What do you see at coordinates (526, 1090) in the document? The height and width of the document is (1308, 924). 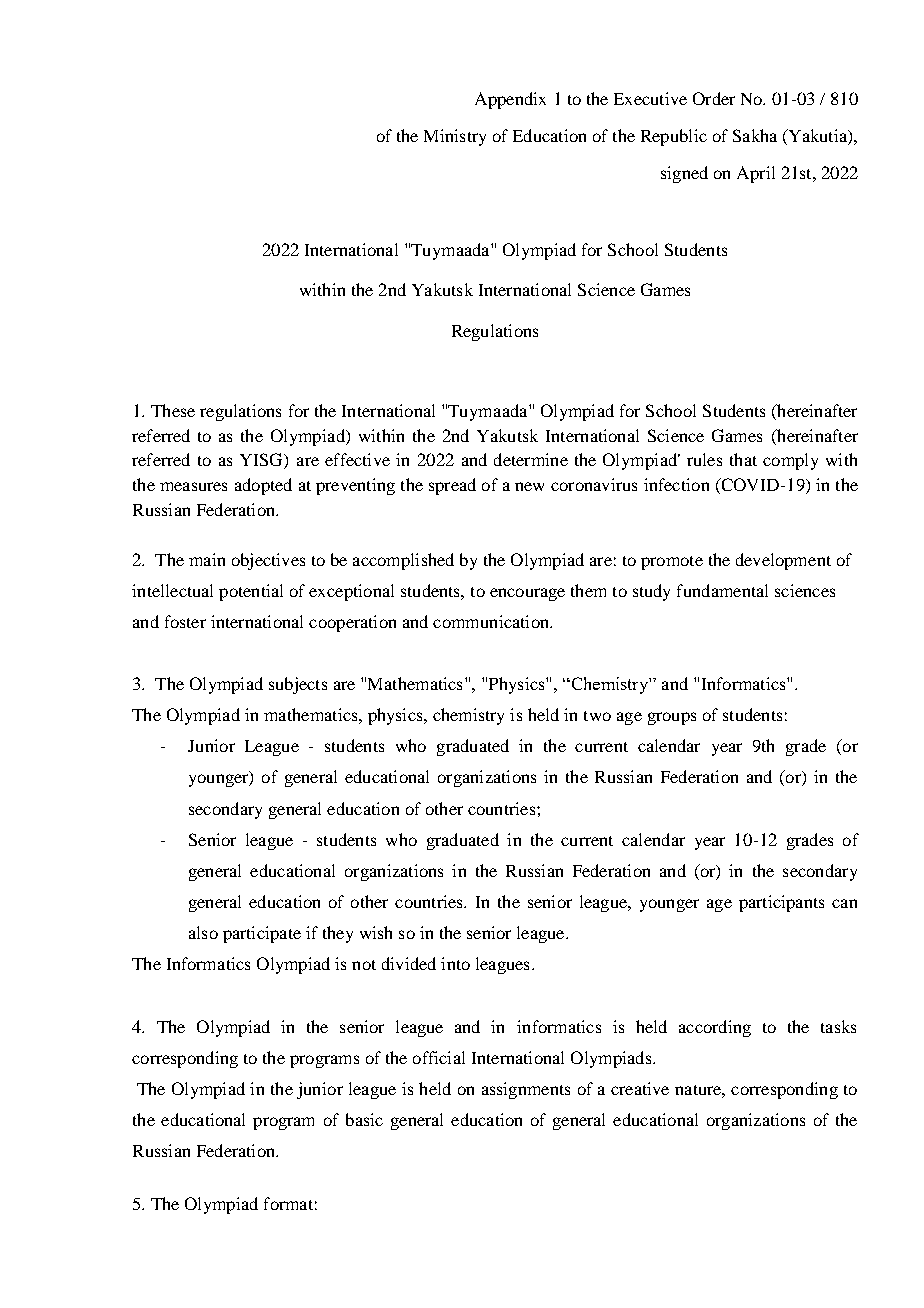 I see `assignments` at bounding box center [526, 1090].
